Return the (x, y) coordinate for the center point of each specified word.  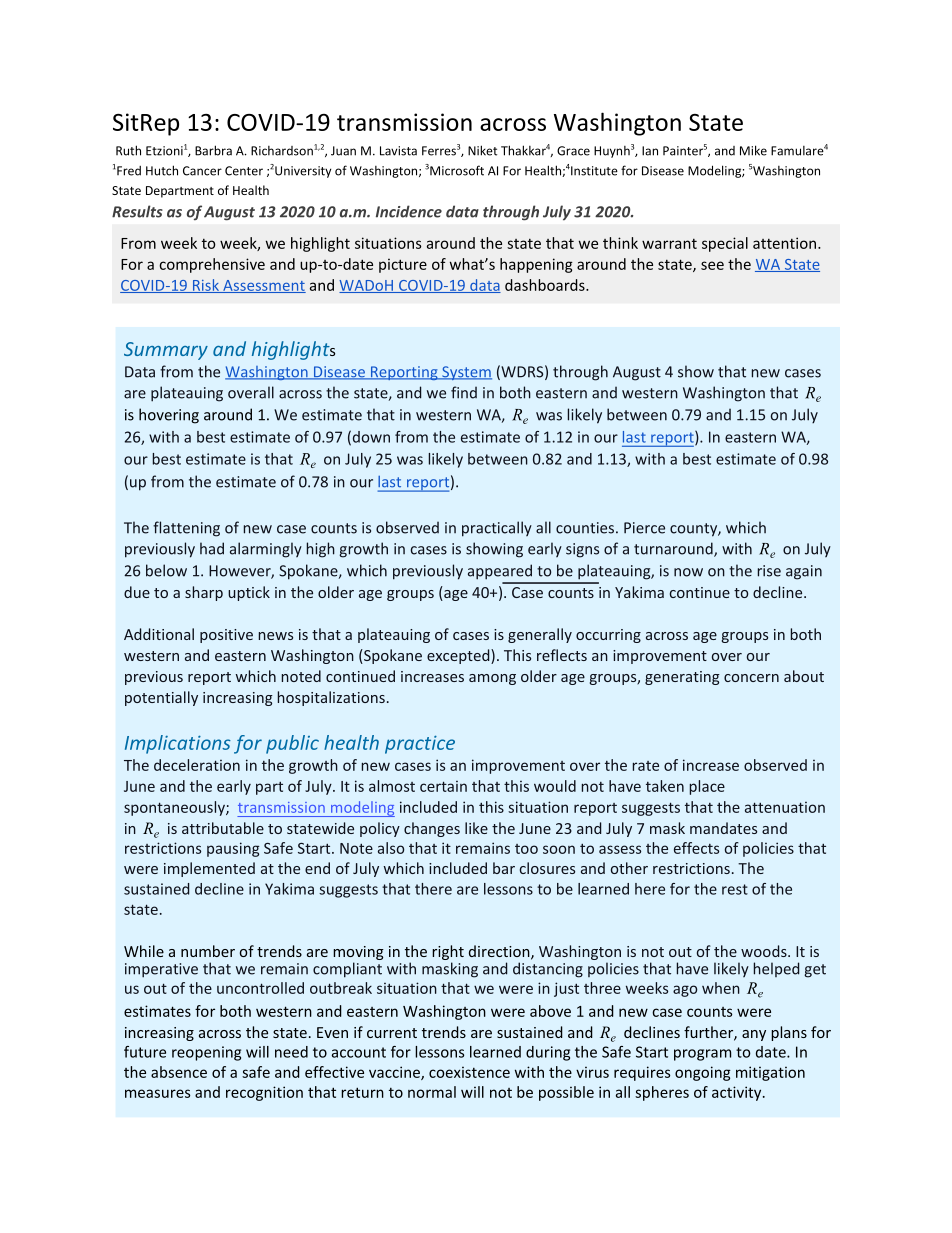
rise (769, 571)
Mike (753, 150)
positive (226, 636)
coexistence (469, 1072)
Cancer (202, 171)
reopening (206, 1053)
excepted (458, 656)
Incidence (409, 211)
